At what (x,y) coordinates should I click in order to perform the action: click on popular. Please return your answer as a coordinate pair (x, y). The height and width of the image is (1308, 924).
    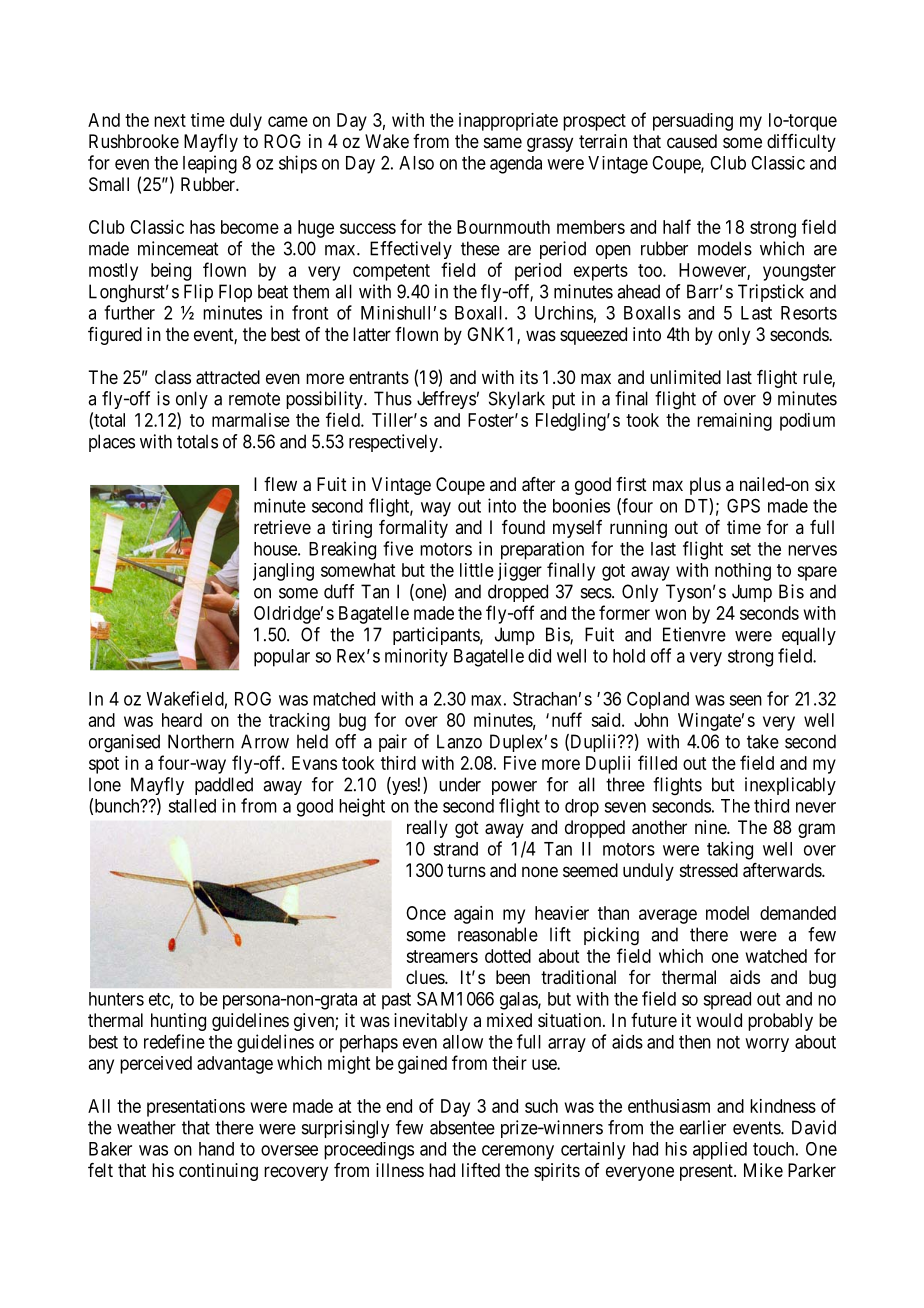
    Looking at the image, I should click on (282, 658).
